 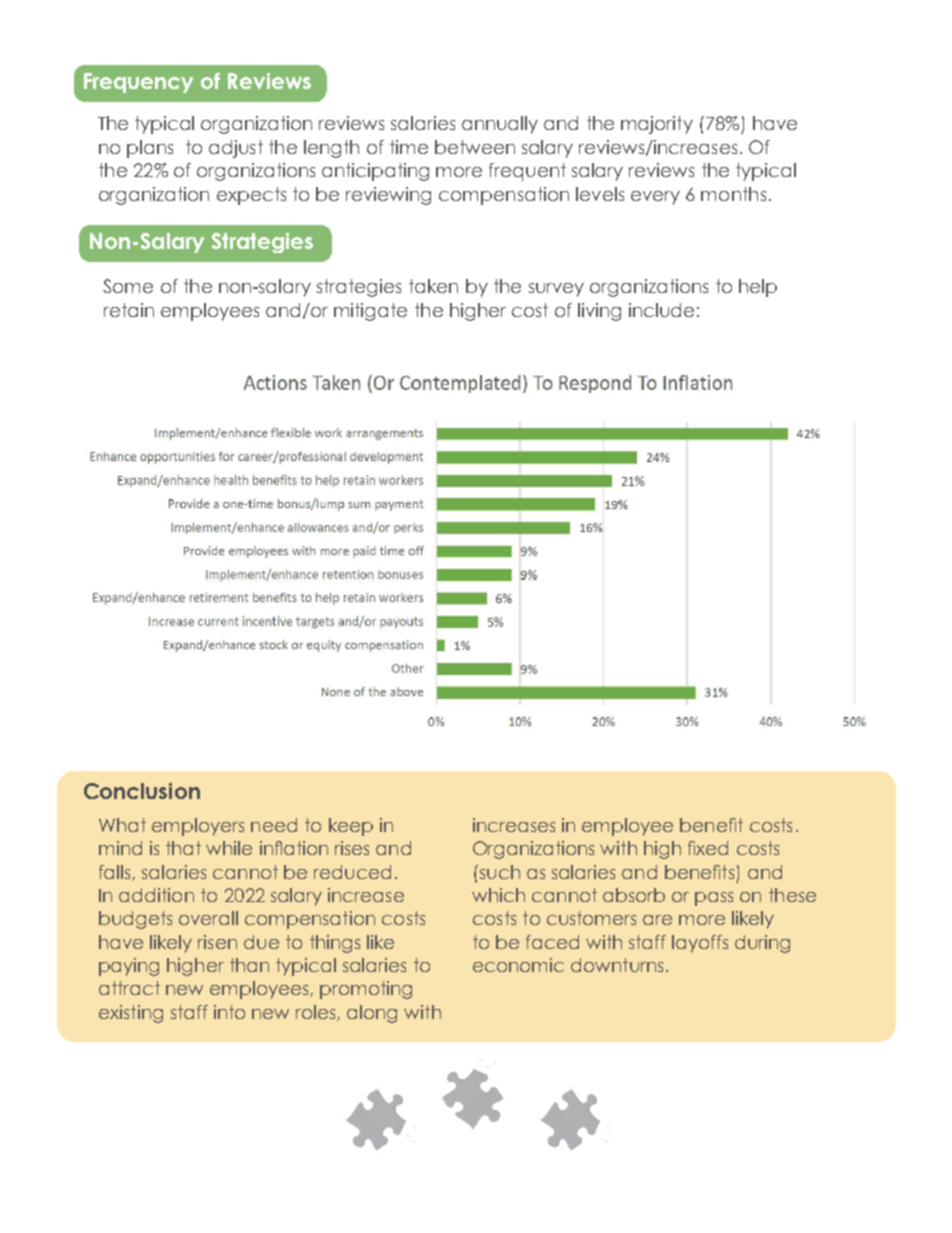 What do you see at coordinates (500, 125) in the document?
I see `annually` at bounding box center [500, 125].
